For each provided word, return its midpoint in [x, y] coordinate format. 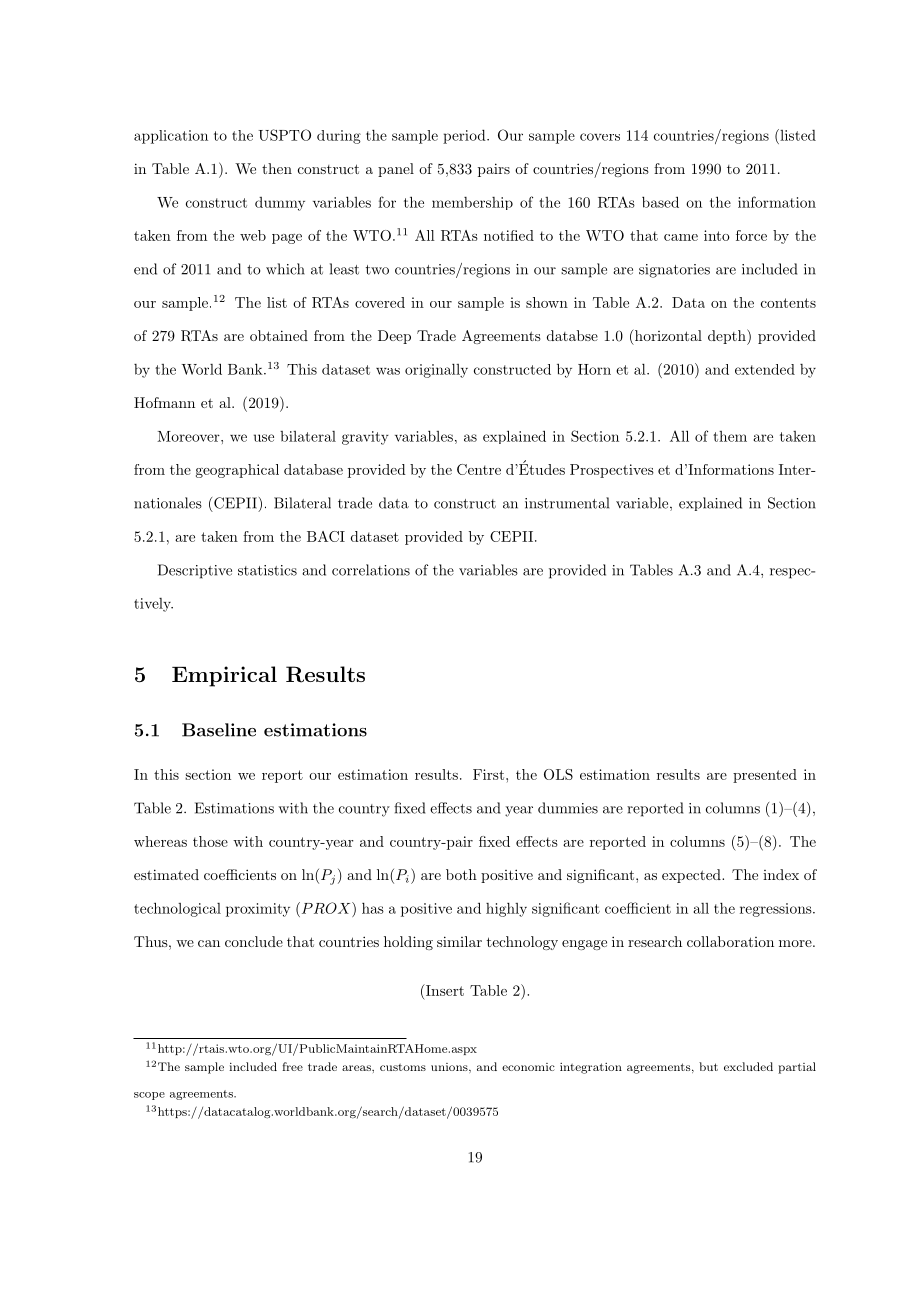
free [292, 1066]
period [465, 136]
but [708, 1066]
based [660, 202]
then [277, 168]
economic [528, 1067]
